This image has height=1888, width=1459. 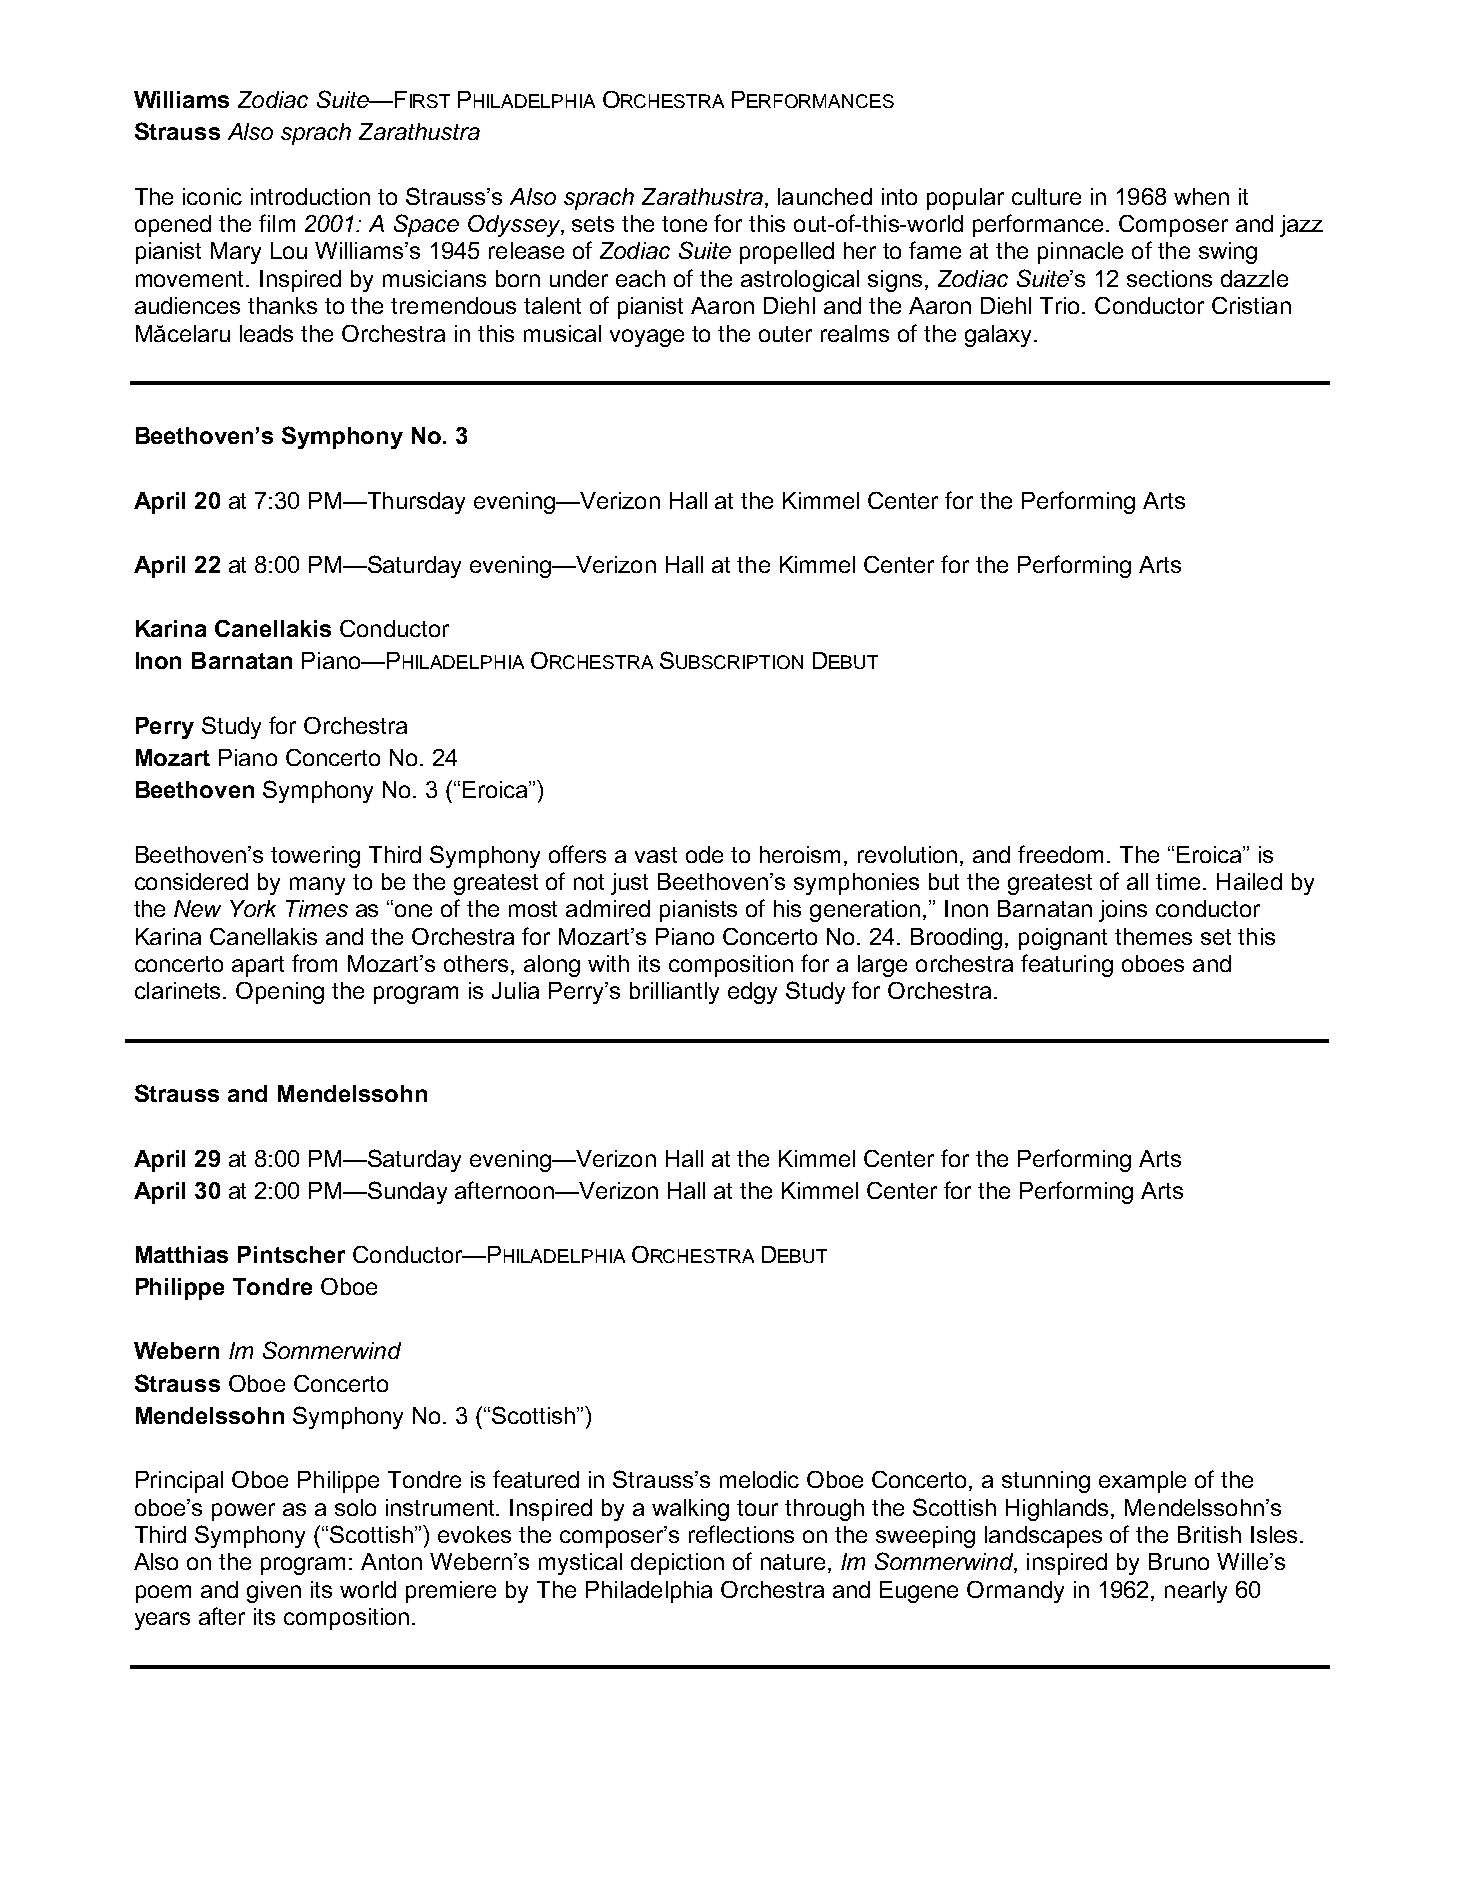 I want to click on depiction, so click(x=677, y=1564).
